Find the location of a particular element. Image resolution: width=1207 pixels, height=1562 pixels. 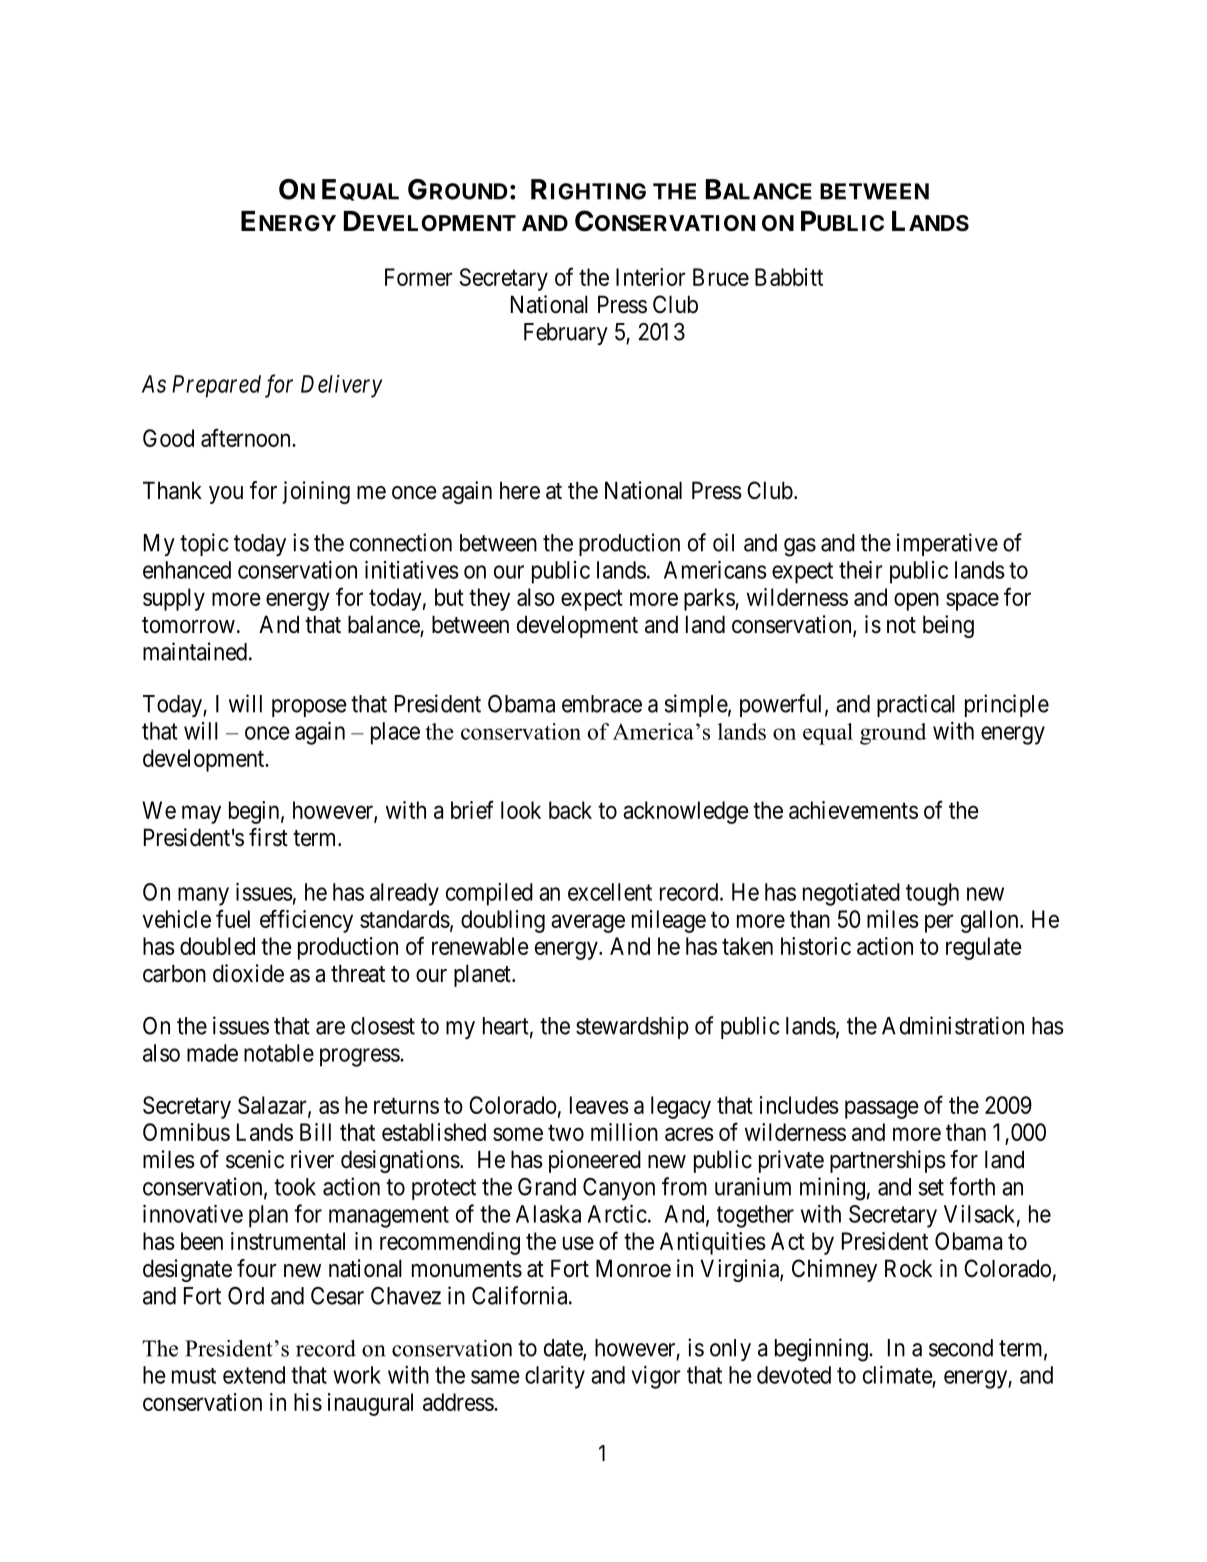

Babbitt is located at coordinates (789, 277).
